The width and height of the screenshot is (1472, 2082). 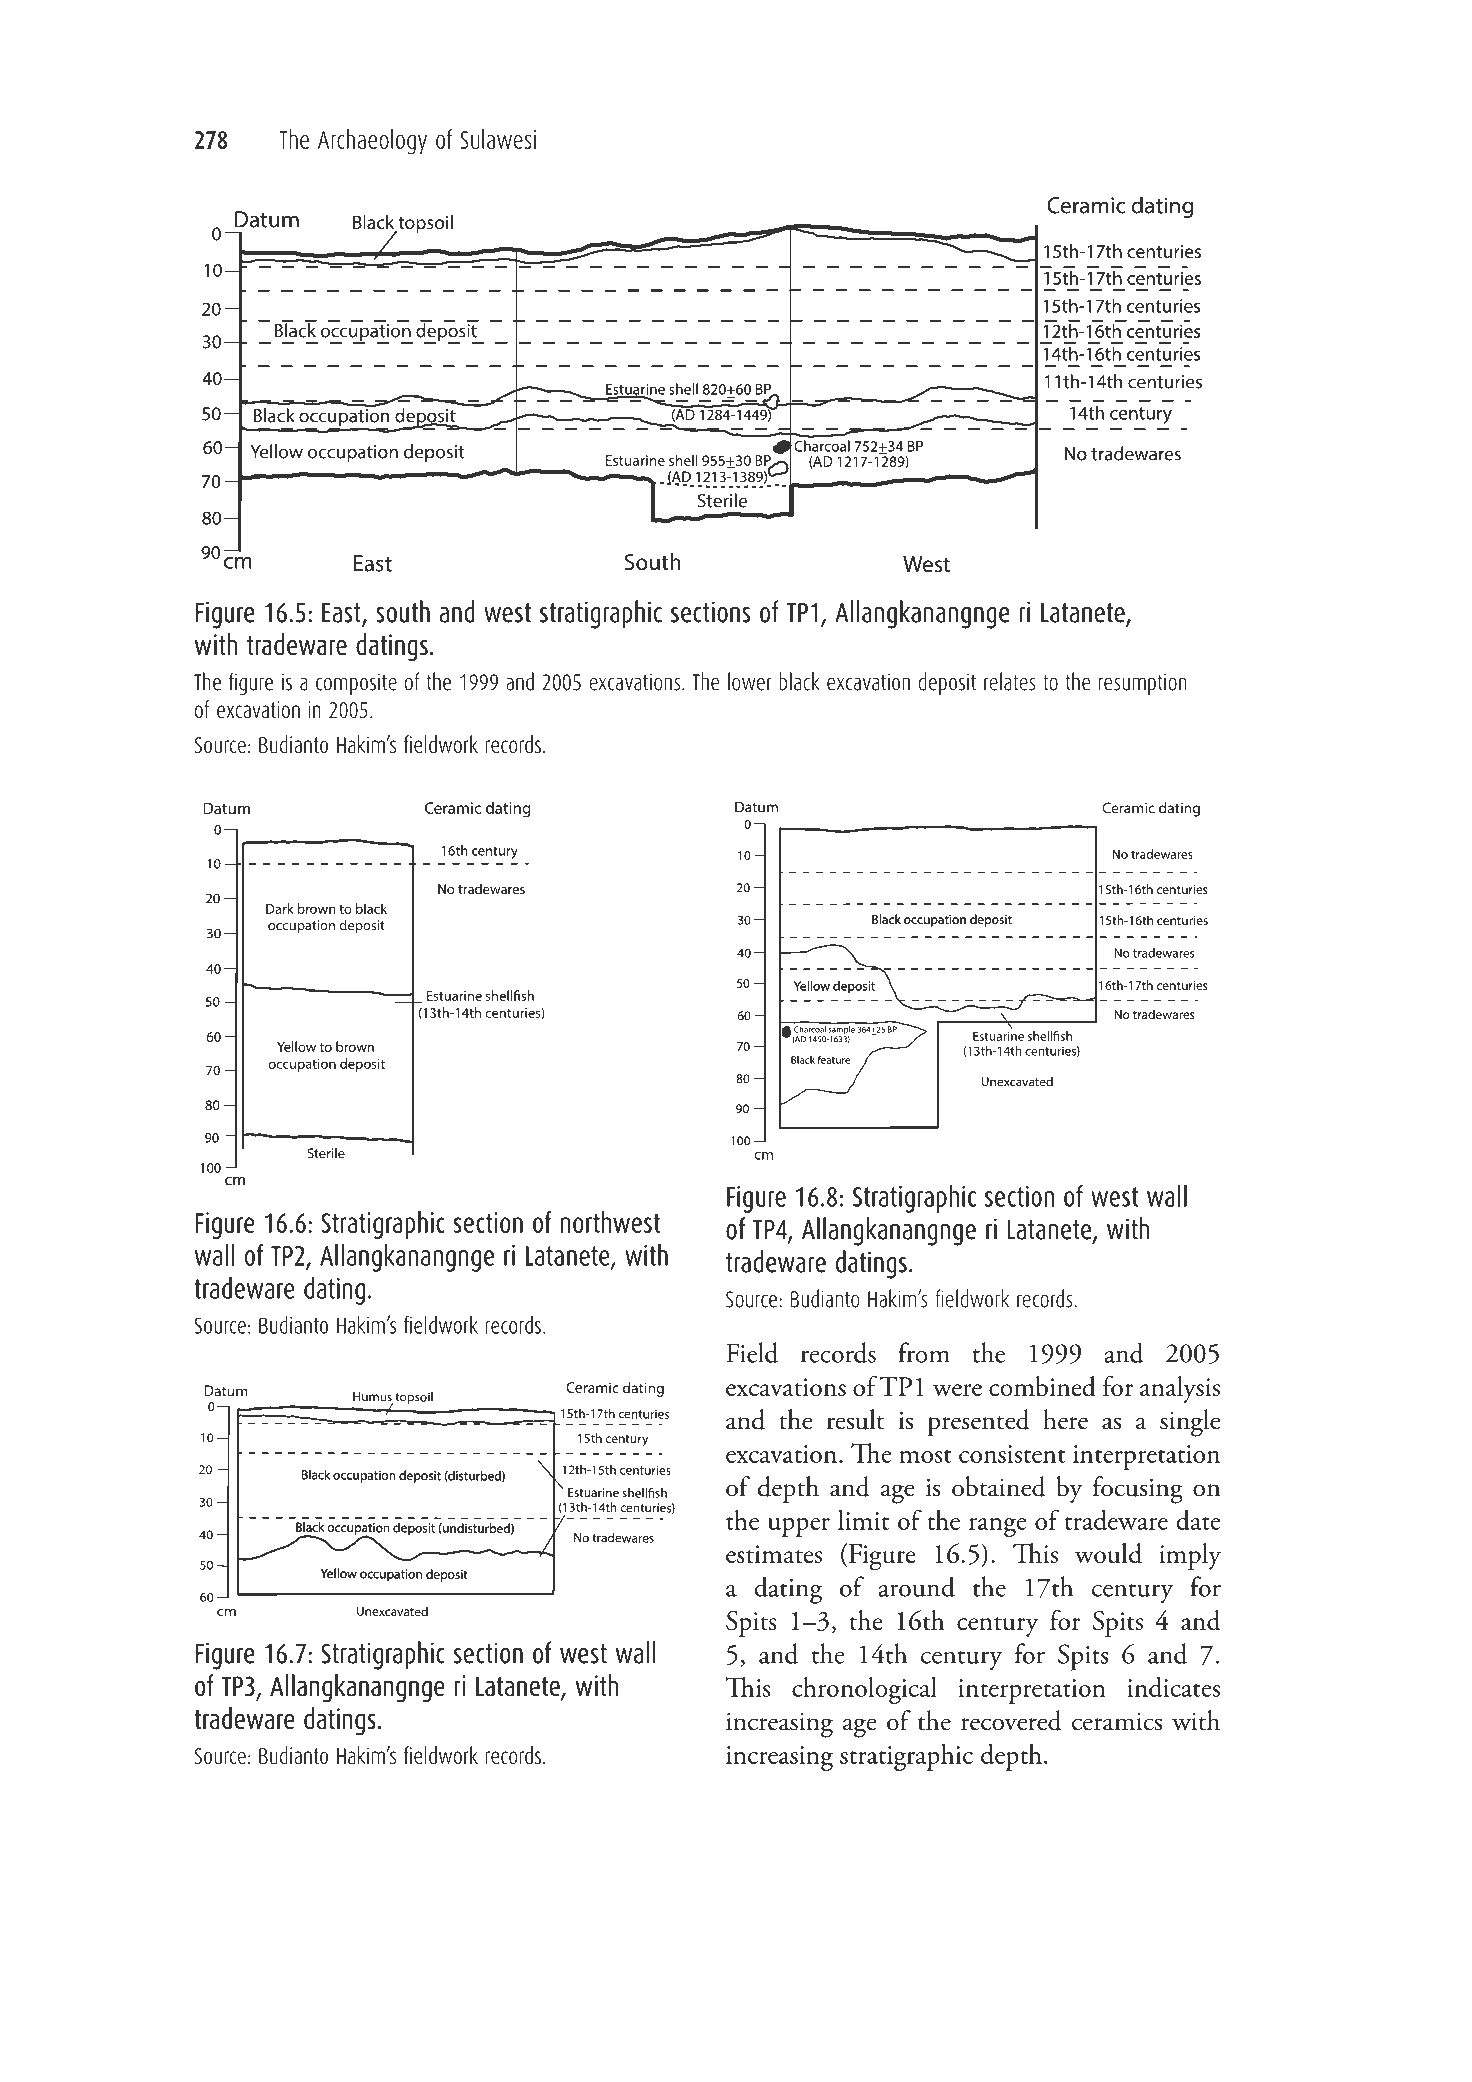 What do you see at coordinates (799, 1527) in the screenshot?
I see `upper` at bounding box center [799, 1527].
